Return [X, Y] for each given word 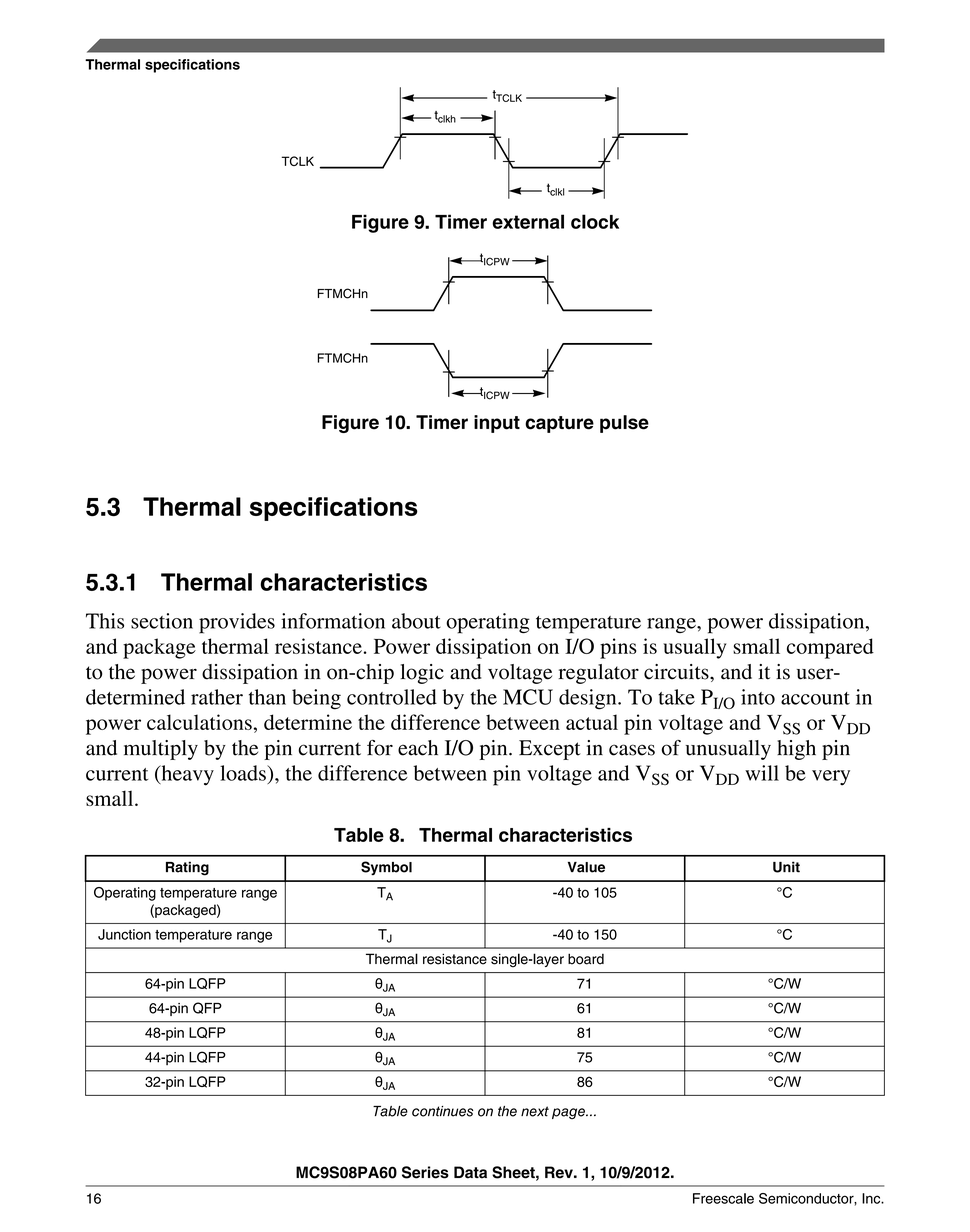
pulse [624, 424]
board [586, 959]
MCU [528, 697]
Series [425, 1172]
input [497, 424]
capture [559, 424]
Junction [124, 934]
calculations [199, 722]
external [528, 221]
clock [595, 221]
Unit [786, 867]
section [162, 621]
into [758, 697]
